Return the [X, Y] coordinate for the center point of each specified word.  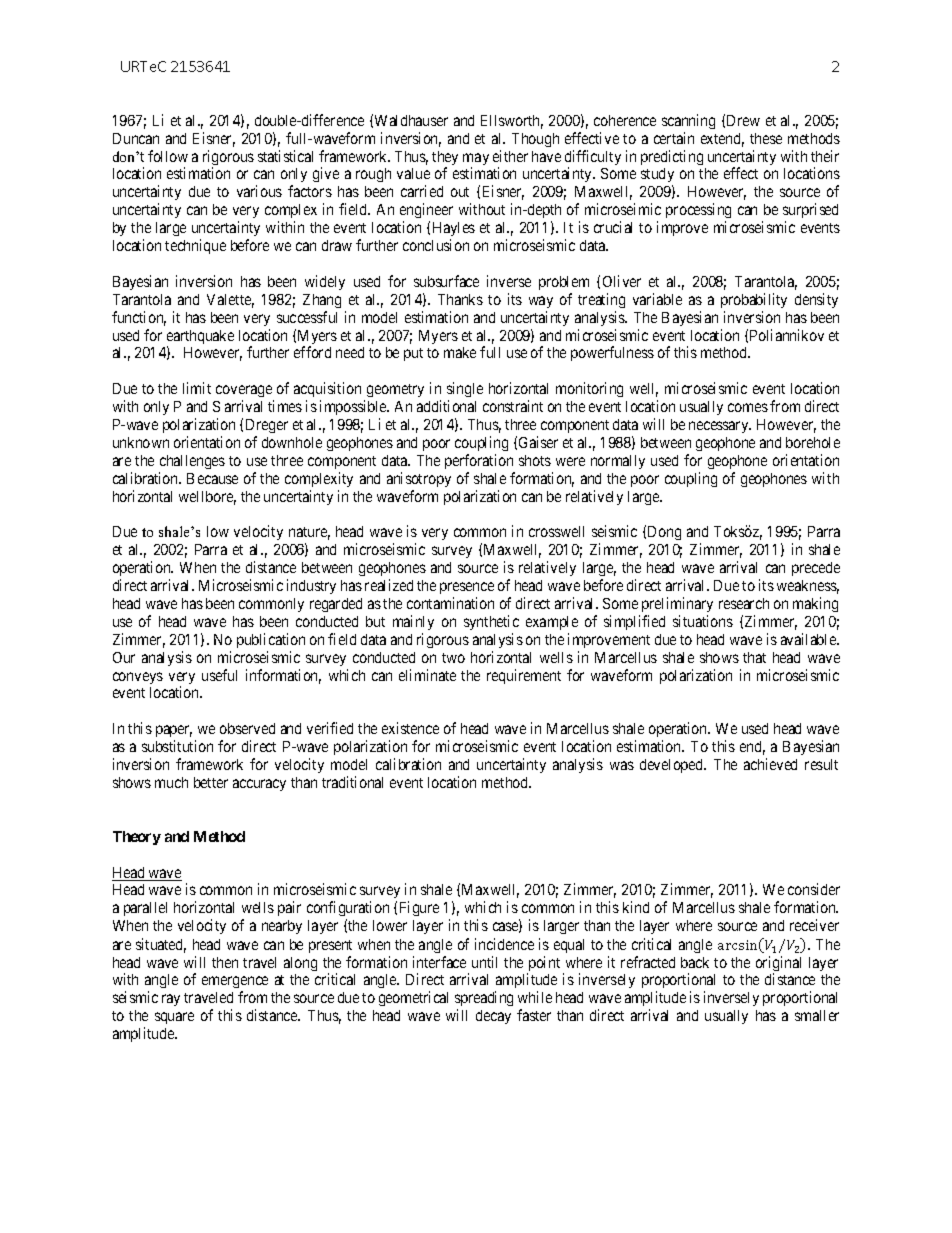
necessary [720, 427]
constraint [513, 406]
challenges [192, 462]
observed [247, 728]
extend [722, 140]
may [476, 160]
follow [168, 156]
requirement [524, 676]
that [754, 657]
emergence [235, 984]
